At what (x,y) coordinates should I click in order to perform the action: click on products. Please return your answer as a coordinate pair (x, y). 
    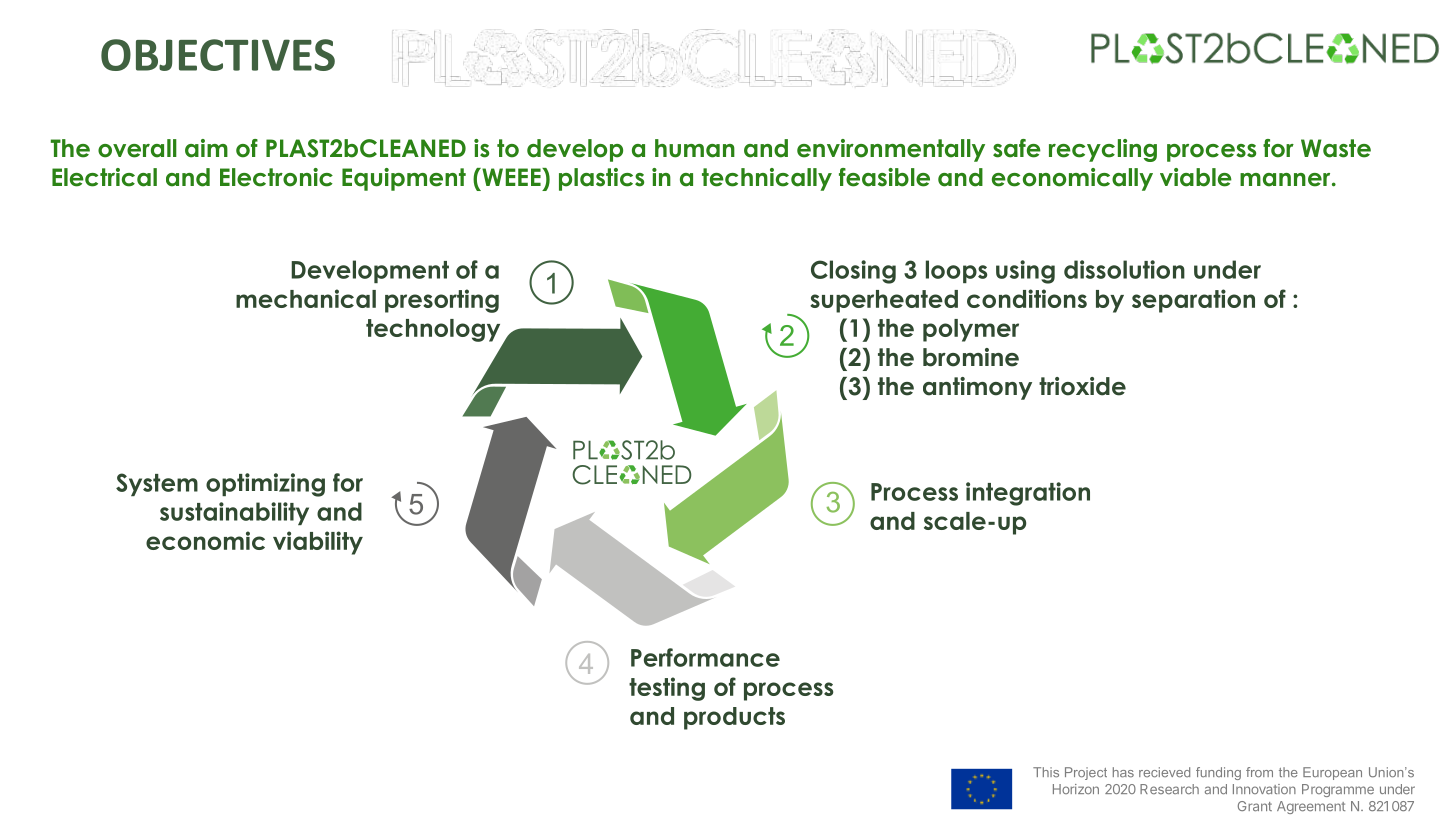
    Looking at the image, I should click on (734, 718).
